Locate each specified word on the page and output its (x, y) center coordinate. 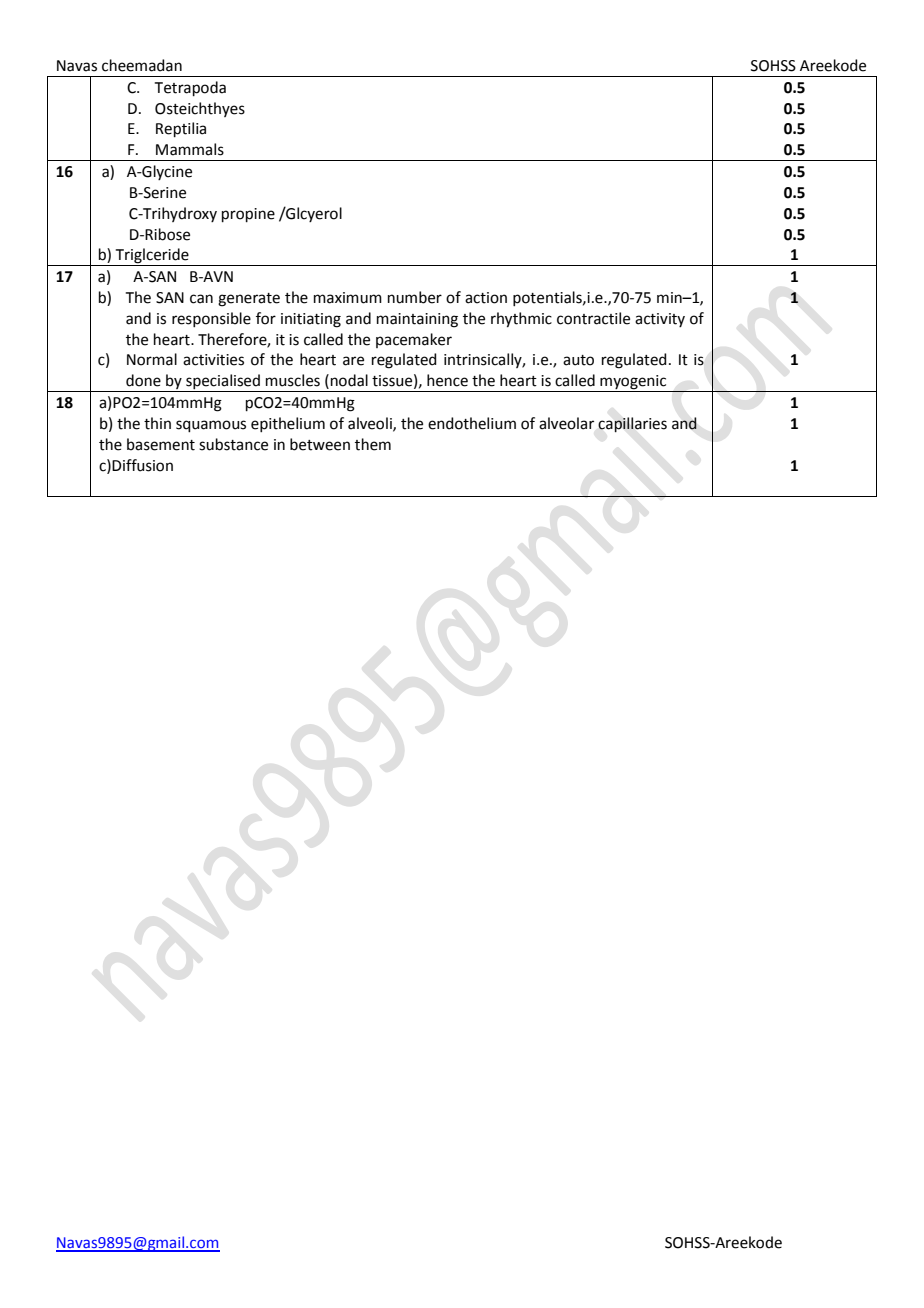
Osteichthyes (200, 109)
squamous (211, 426)
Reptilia (181, 129)
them (373, 444)
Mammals (190, 149)
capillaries (632, 424)
